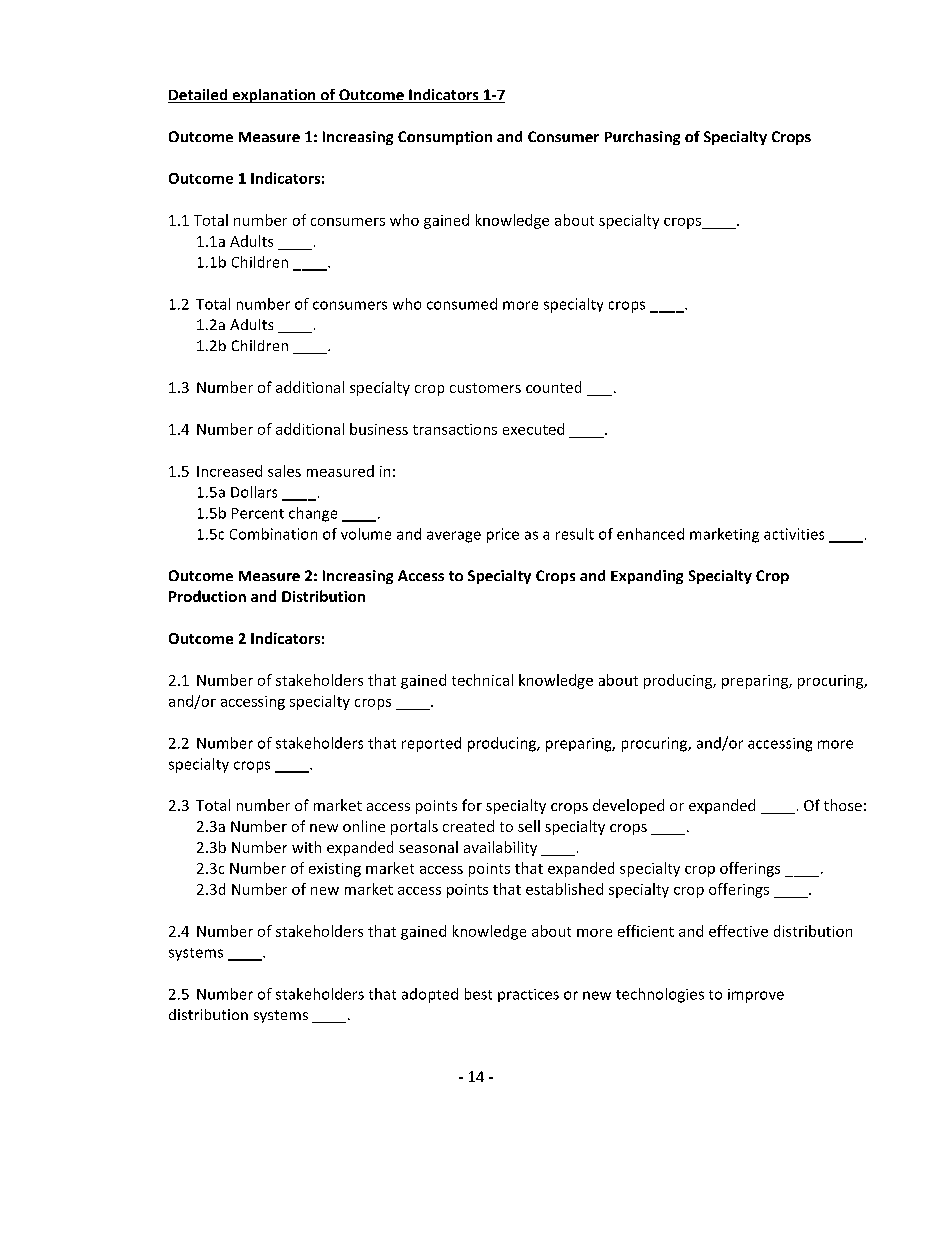 The height and width of the screenshot is (1233, 952). What do you see at coordinates (274, 96) in the screenshot?
I see `explanation` at bounding box center [274, 96].
